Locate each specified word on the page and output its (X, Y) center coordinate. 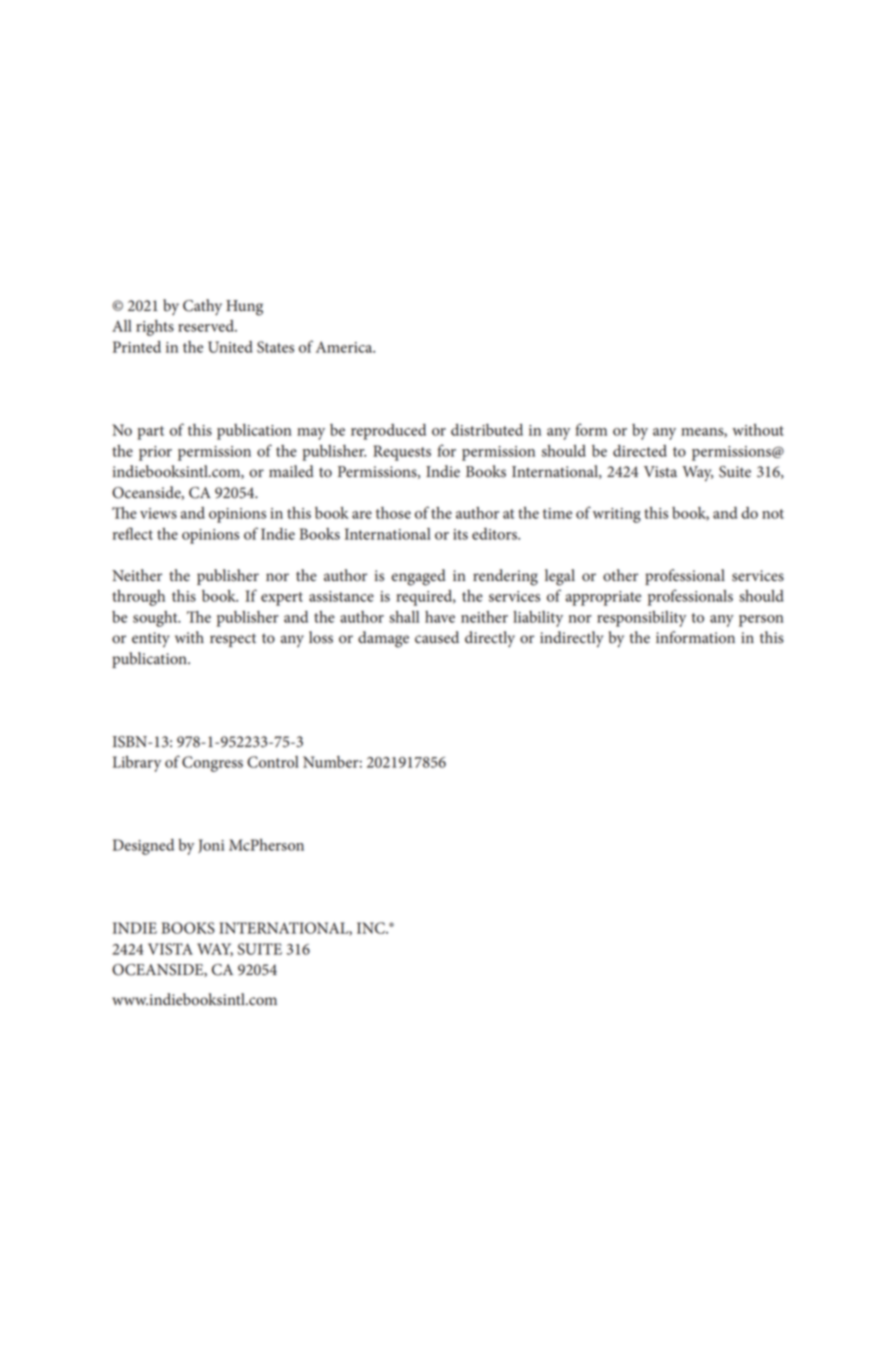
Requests (402, 453)
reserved (207, 326)
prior (155, 453)
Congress (212, 764)
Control (273, 762)
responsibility (641, 619)
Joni (211, 846)
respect (233, 640)
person (761, 621)
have (440, 617)
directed (640, 451)
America (345, 347)
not (773, 514)
